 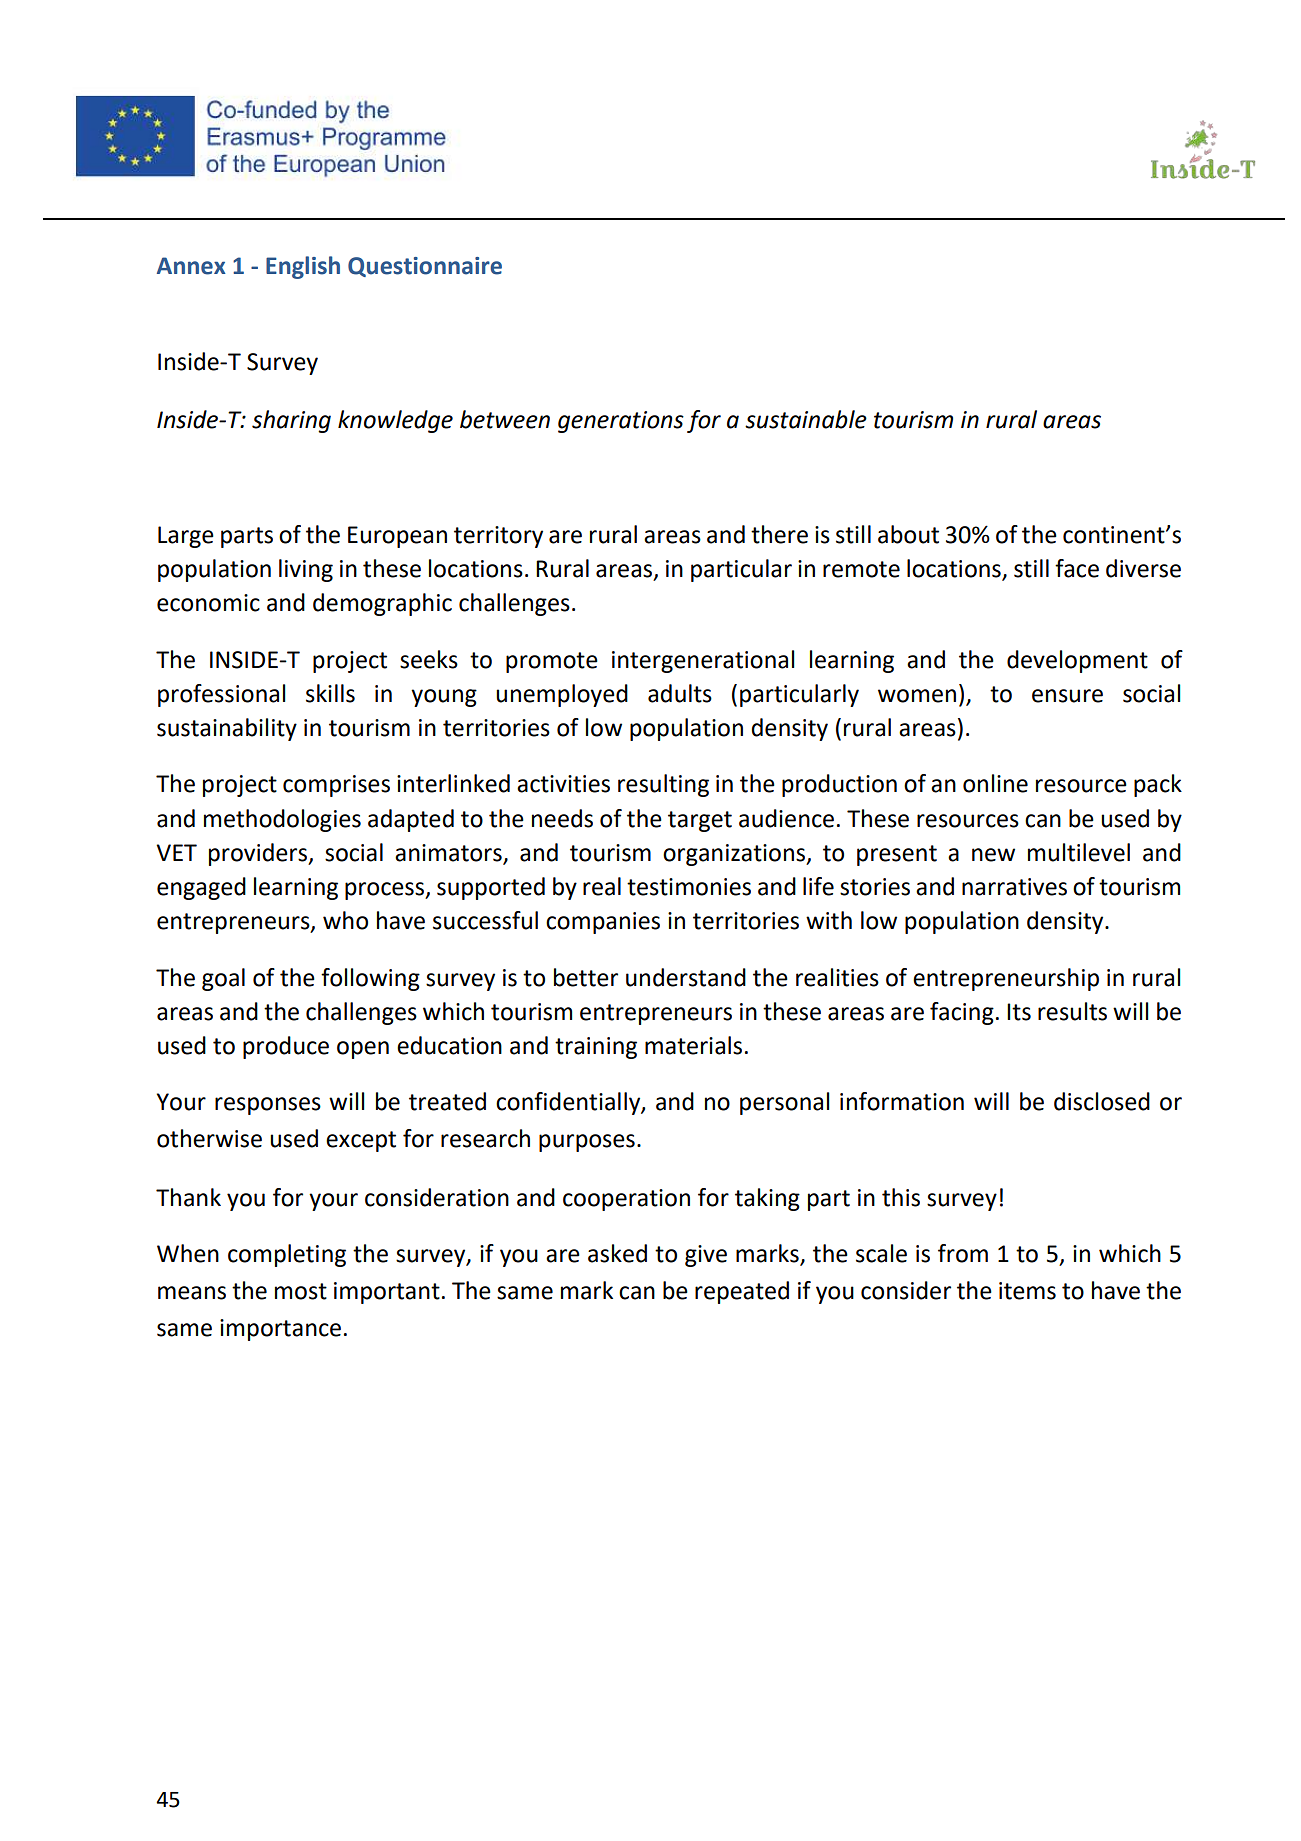 I want to click on English, so click(x=303, y=267).
